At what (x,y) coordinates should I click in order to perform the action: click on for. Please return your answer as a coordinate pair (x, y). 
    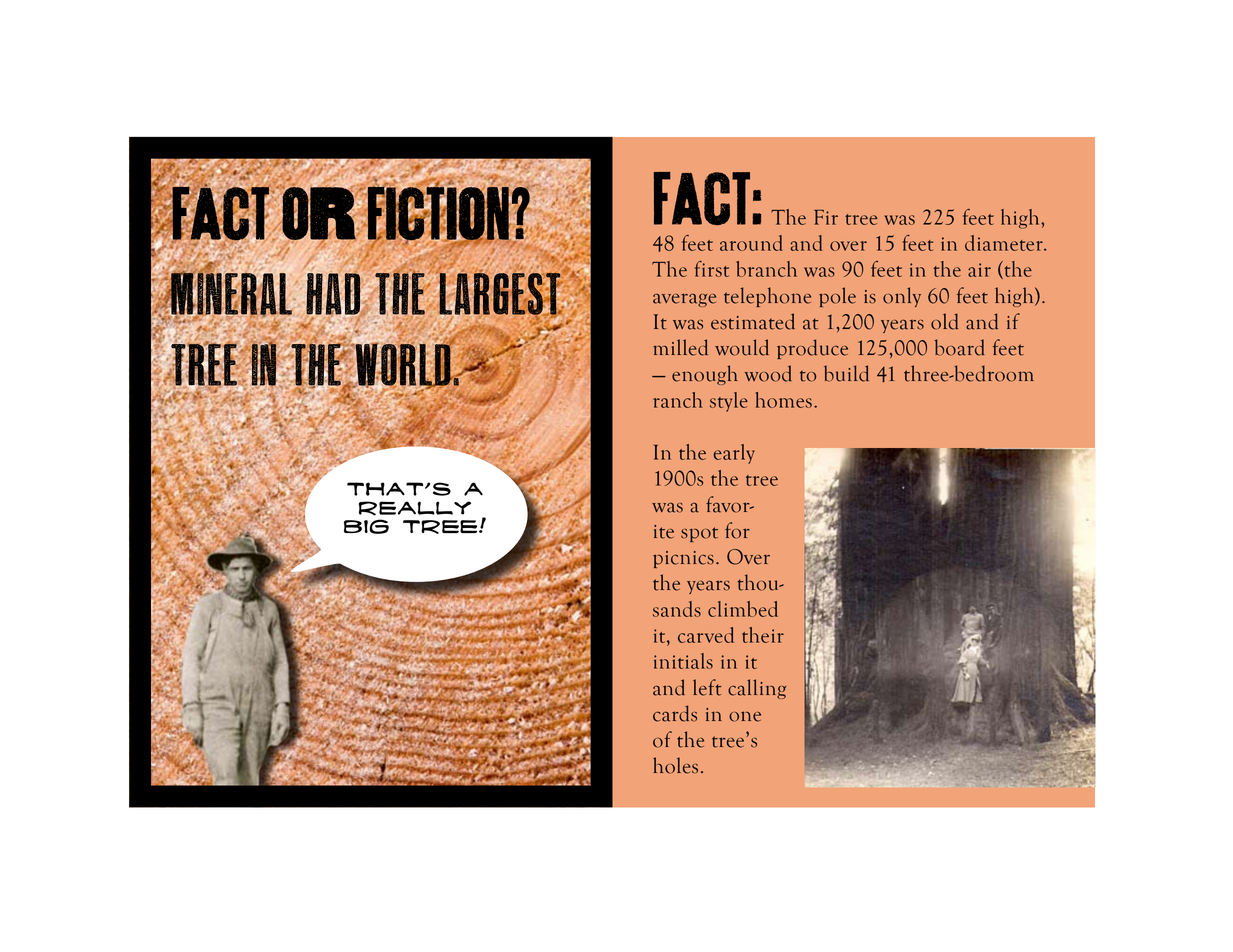
    Looking at the image, I should click on (737, 530).
